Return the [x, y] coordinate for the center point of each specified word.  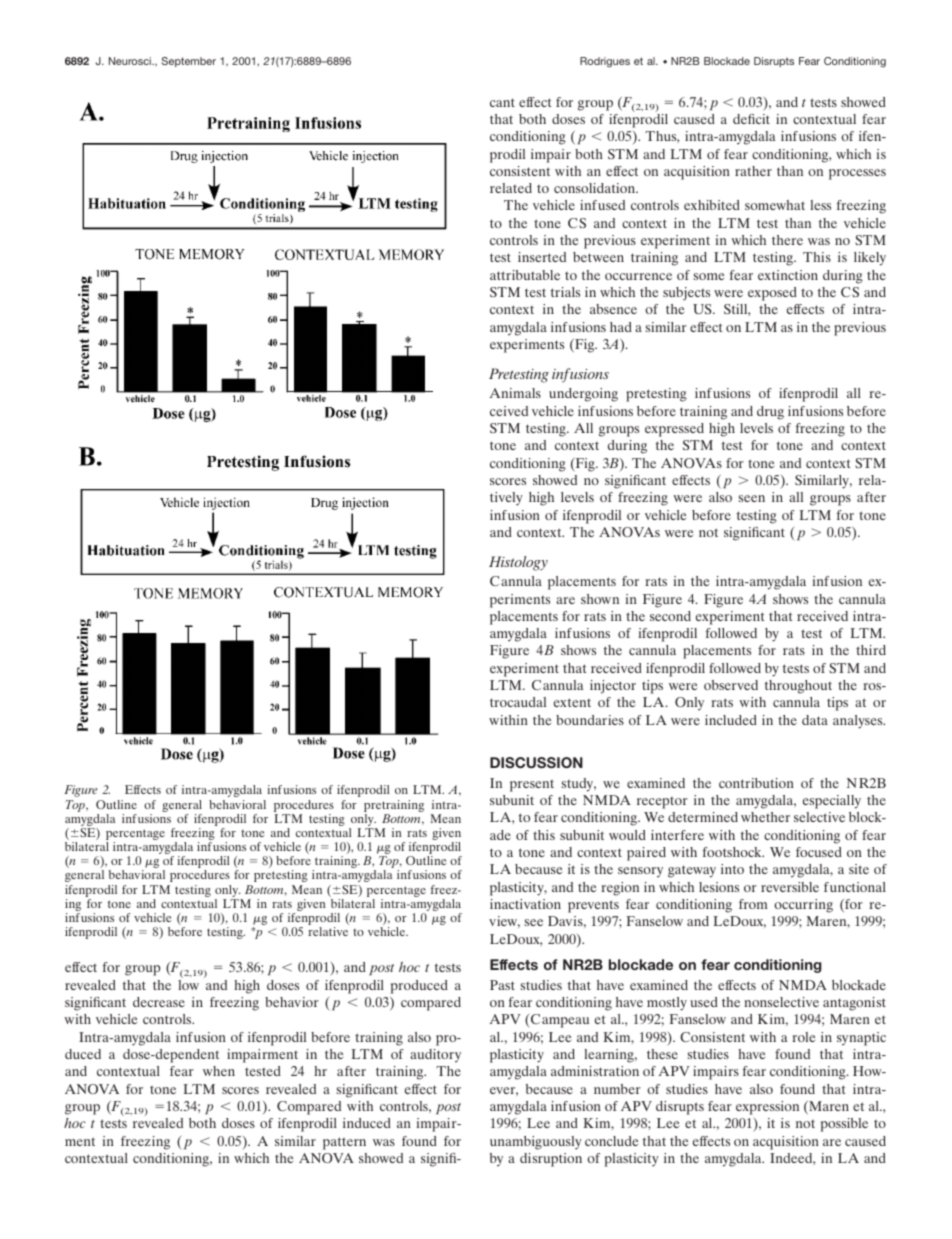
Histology [518, 563]
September [189, 62]
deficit [751, 119]
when [219, 1071]
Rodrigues [605, 62]
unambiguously [536, 1143]
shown [600, 599]
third [871, 650]
